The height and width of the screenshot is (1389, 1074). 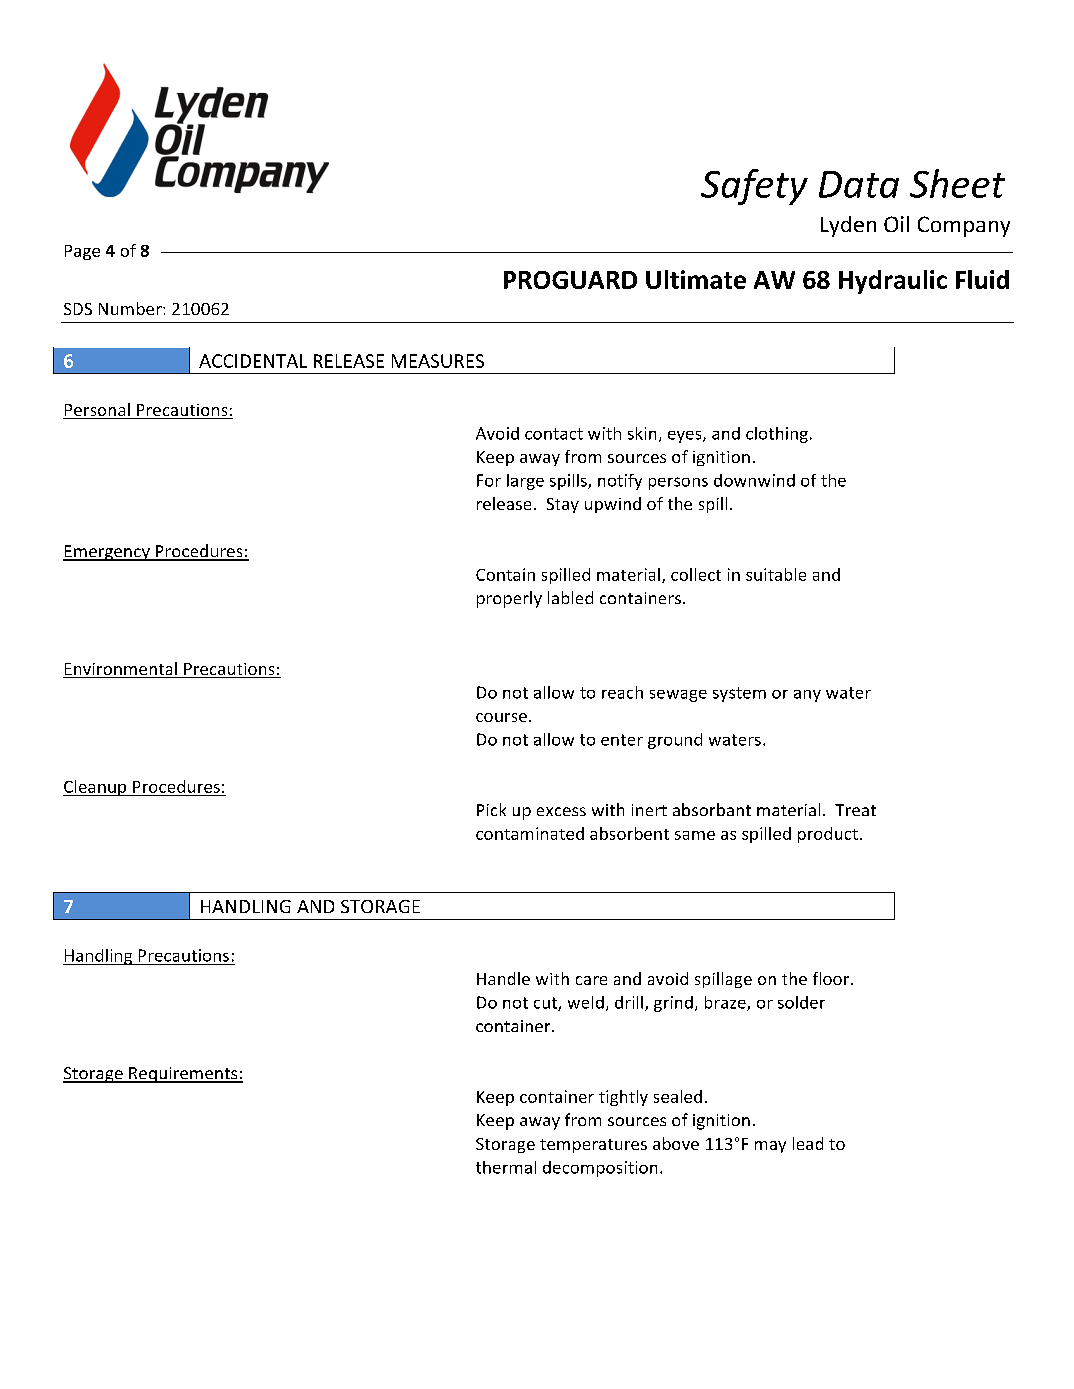 What do you see at coordinates (570, 280) in the screenshot?
I see `PROGUARD` at bounding box center [570, 280].
